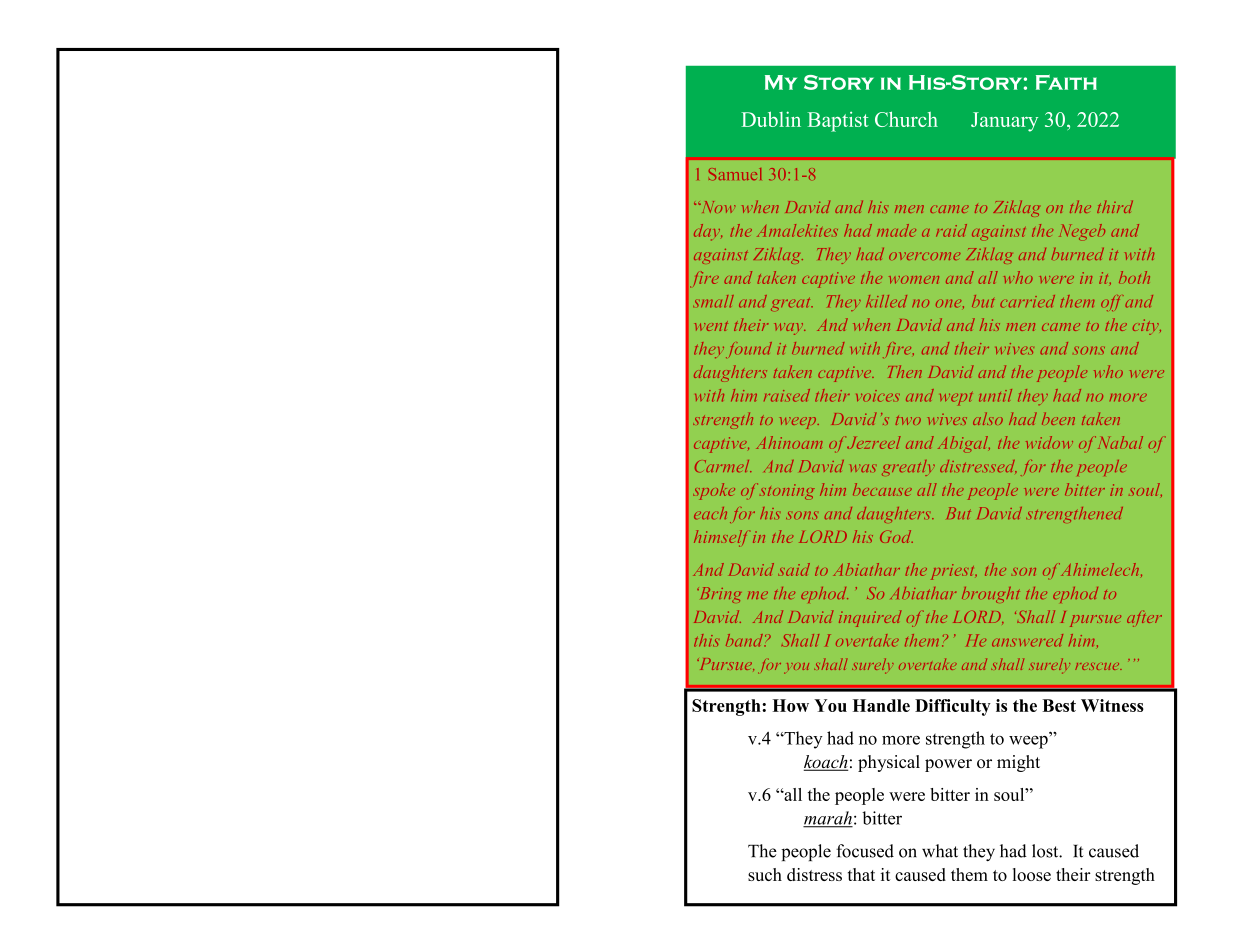 Image resolution: width=1233 pixels, height=952 pixels. What do you see at coordinates (882, 489) in the document?
I see `because` at bounding box center [882, 489].
